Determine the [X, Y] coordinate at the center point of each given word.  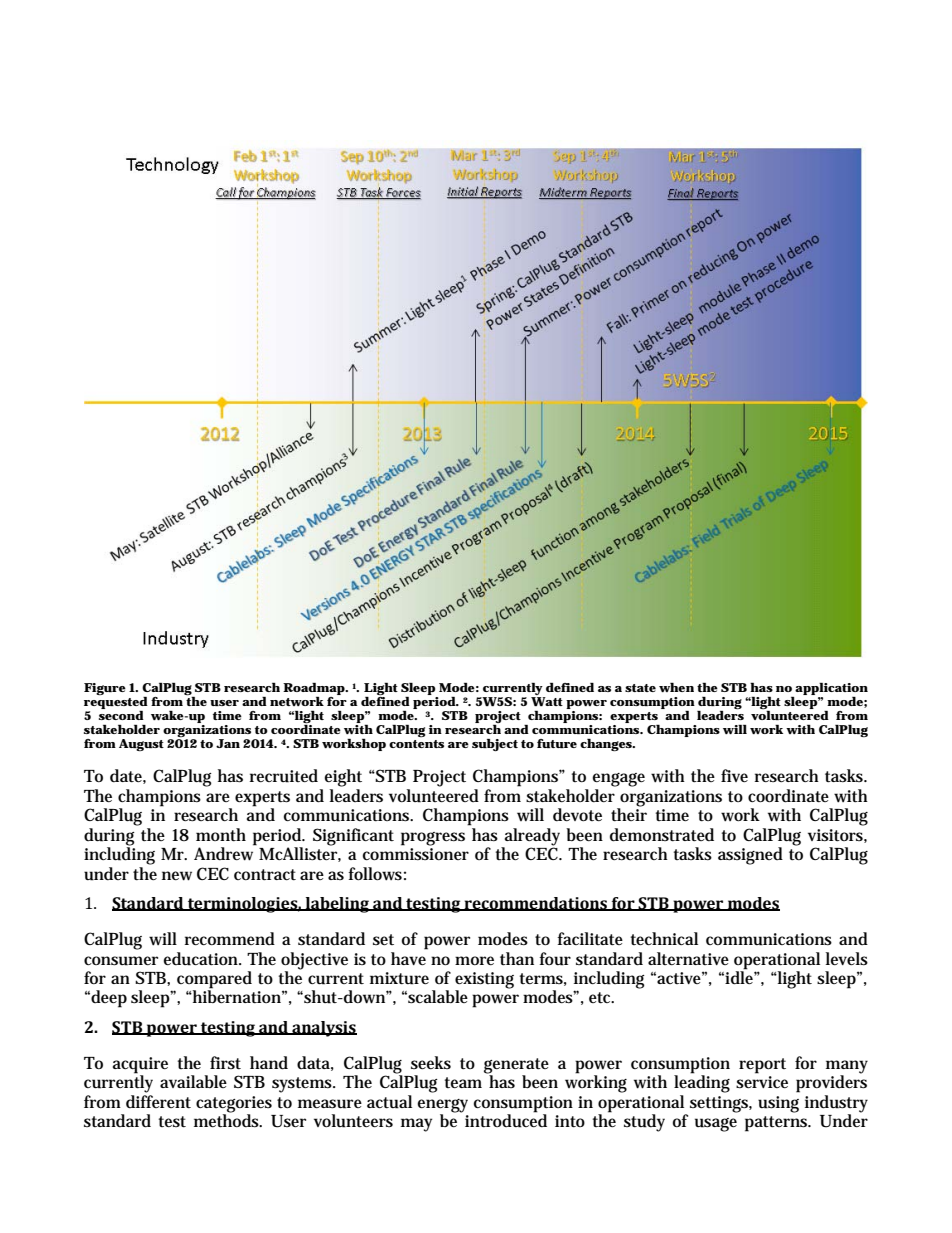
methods [228, 1120]
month [221, 834]
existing [484, 981]
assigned [750, 856]
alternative [688, 958]
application [831, 688]
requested [116, 701]
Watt [547, 702]
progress [433, 839]
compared [214, 981]
